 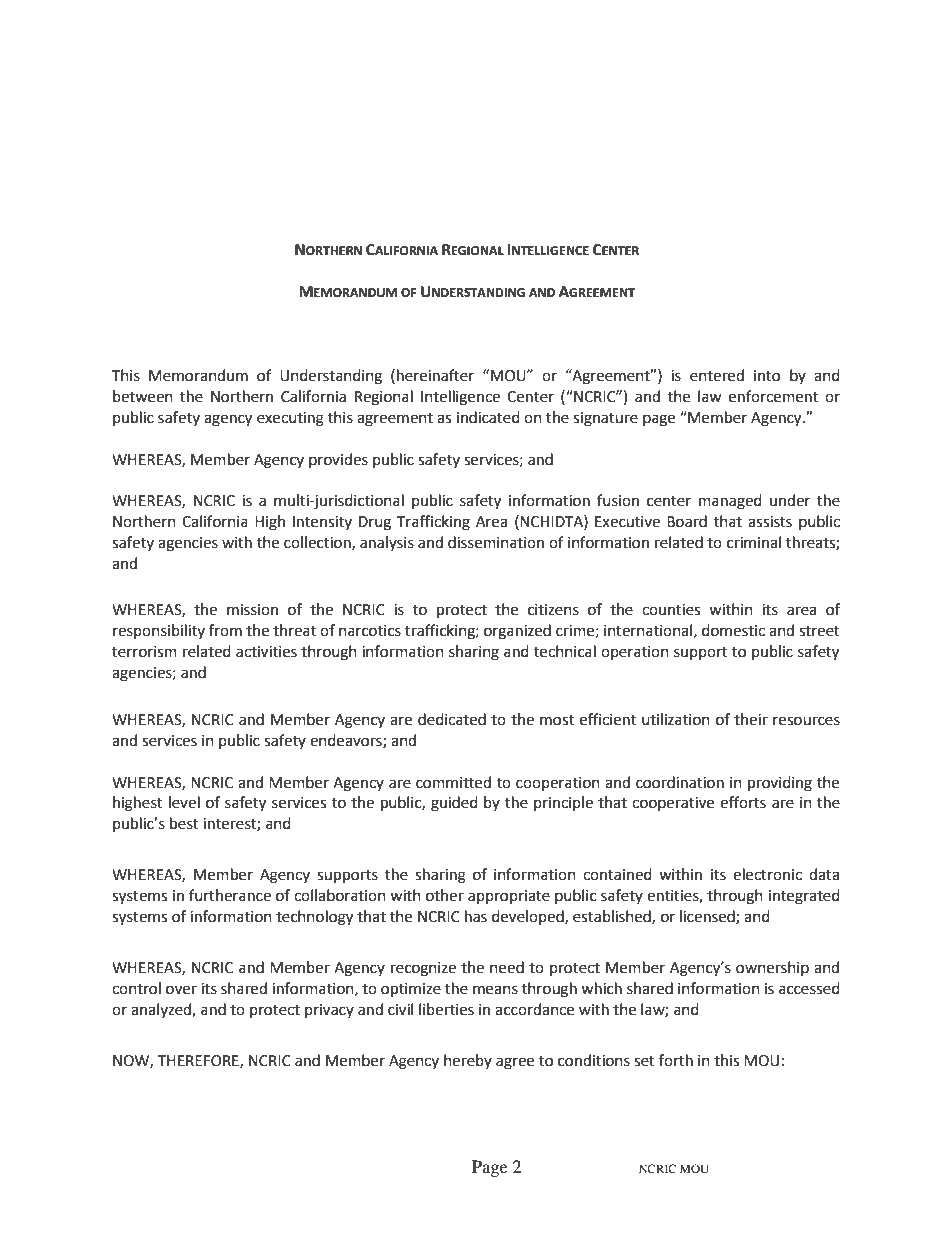 I want to click on enforcement, so click(x=773, y=396).
